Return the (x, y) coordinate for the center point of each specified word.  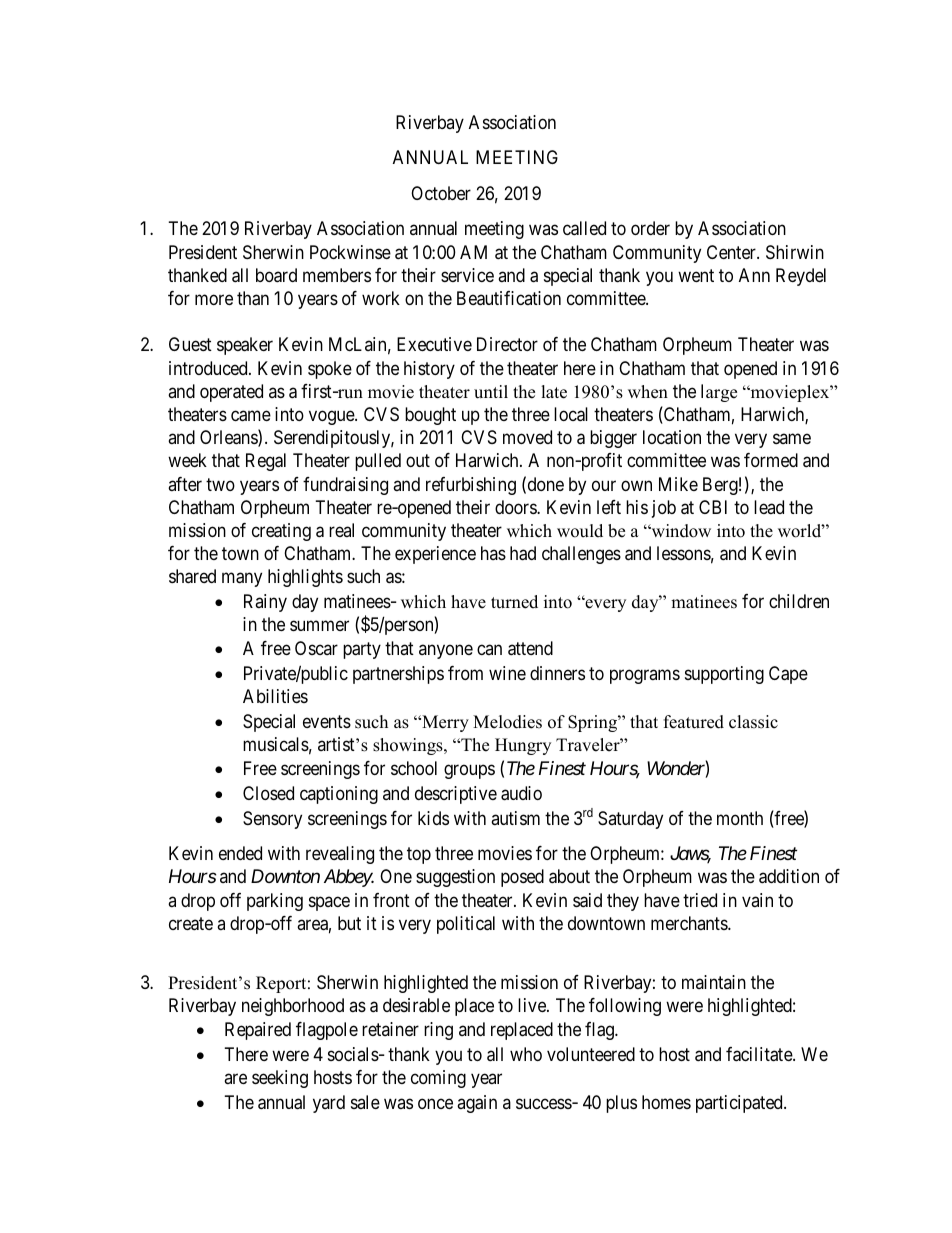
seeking (280, 1079)
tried (700, 900)
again (477, 1104)
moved (527, 437)
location (672, 437)
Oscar (316, 648)
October (441, 193)
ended (240, 853)
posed (522, 878)
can (489, 650)
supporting (724, 675)
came (251, 416)
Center (732, 252)
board (276, 275)
